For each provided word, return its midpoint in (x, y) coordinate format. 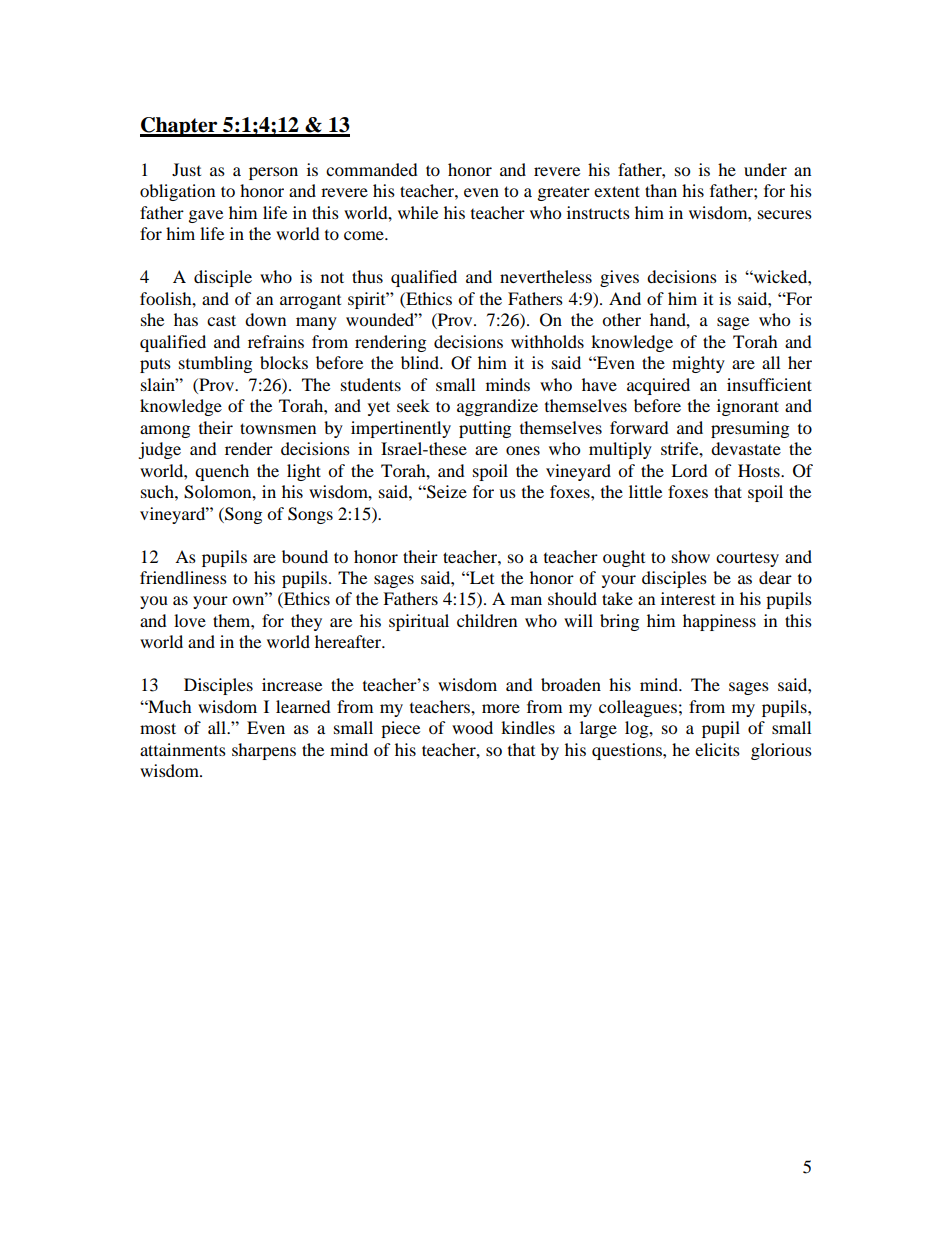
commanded (372, 169)
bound (305, 556)
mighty (698, 364)
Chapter (180, 127)
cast (221, 320)
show (691, 556)
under (765, 169)
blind (421, 362)
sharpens (264, 751)
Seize (446, 492)
